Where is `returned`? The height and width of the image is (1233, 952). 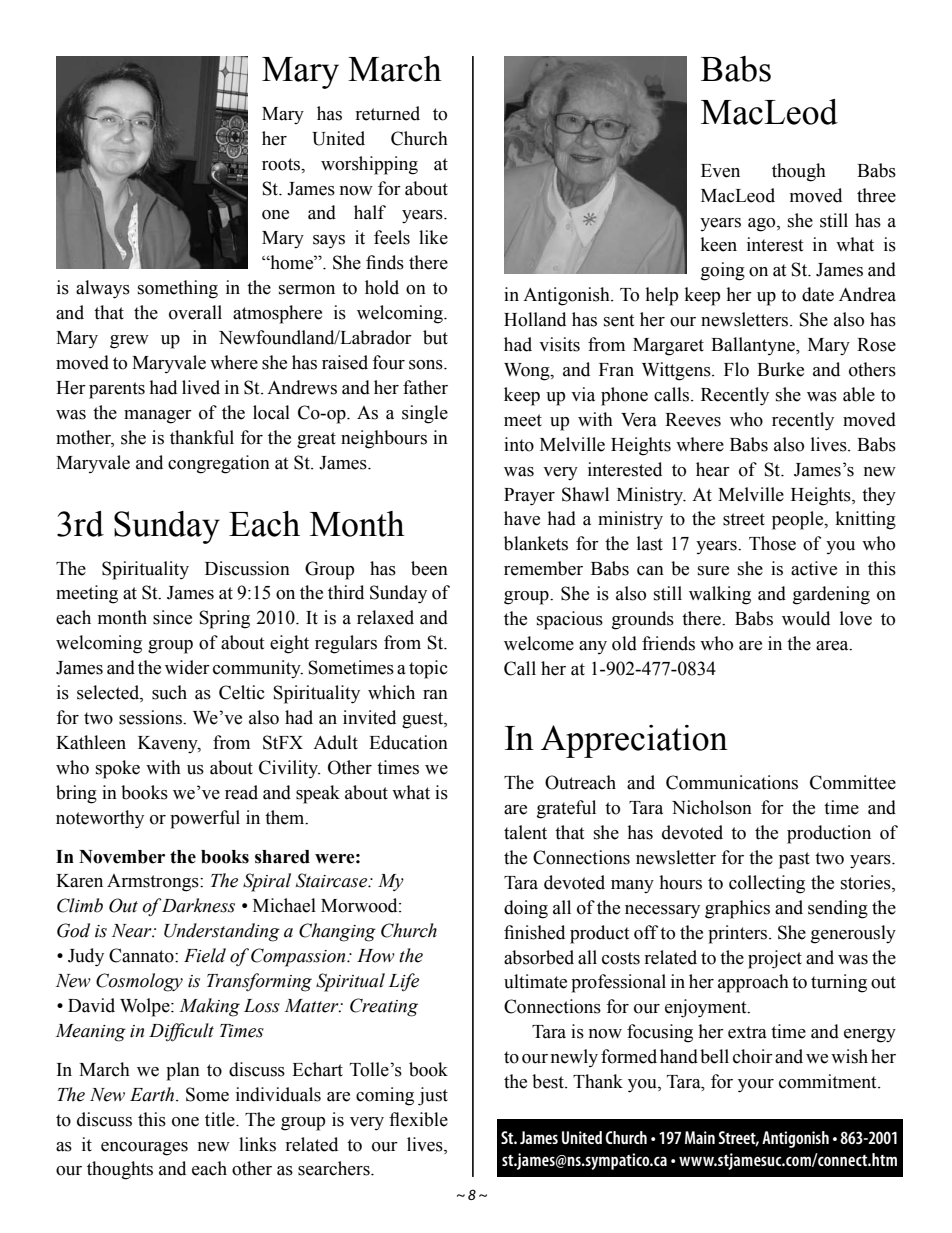 returned is located at coordinates (387, 113).
